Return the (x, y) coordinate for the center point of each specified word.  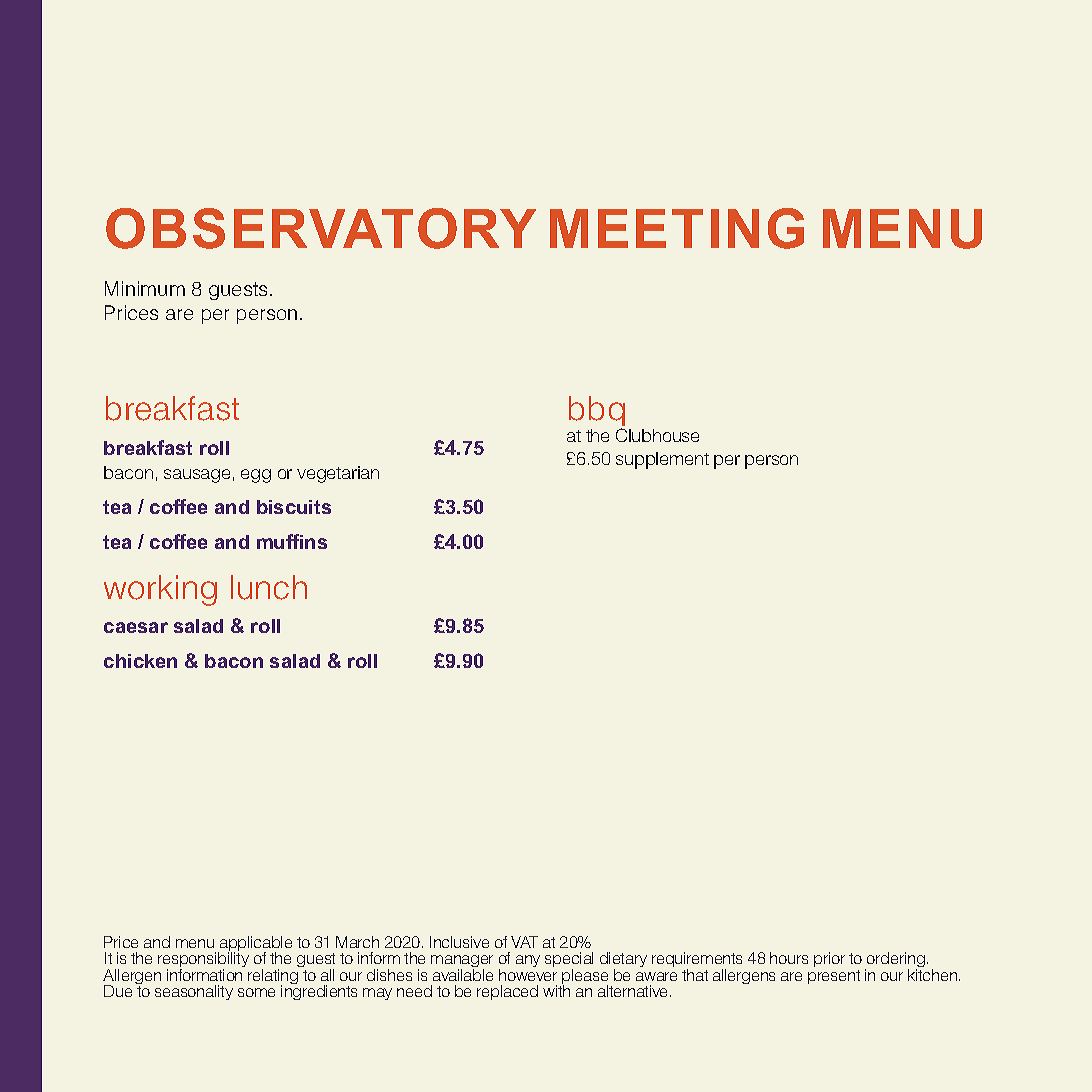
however (528, 975)
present (834, 977)
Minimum (145, 288)
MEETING (677, 228)
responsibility (203, 960)
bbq (597, 413)
